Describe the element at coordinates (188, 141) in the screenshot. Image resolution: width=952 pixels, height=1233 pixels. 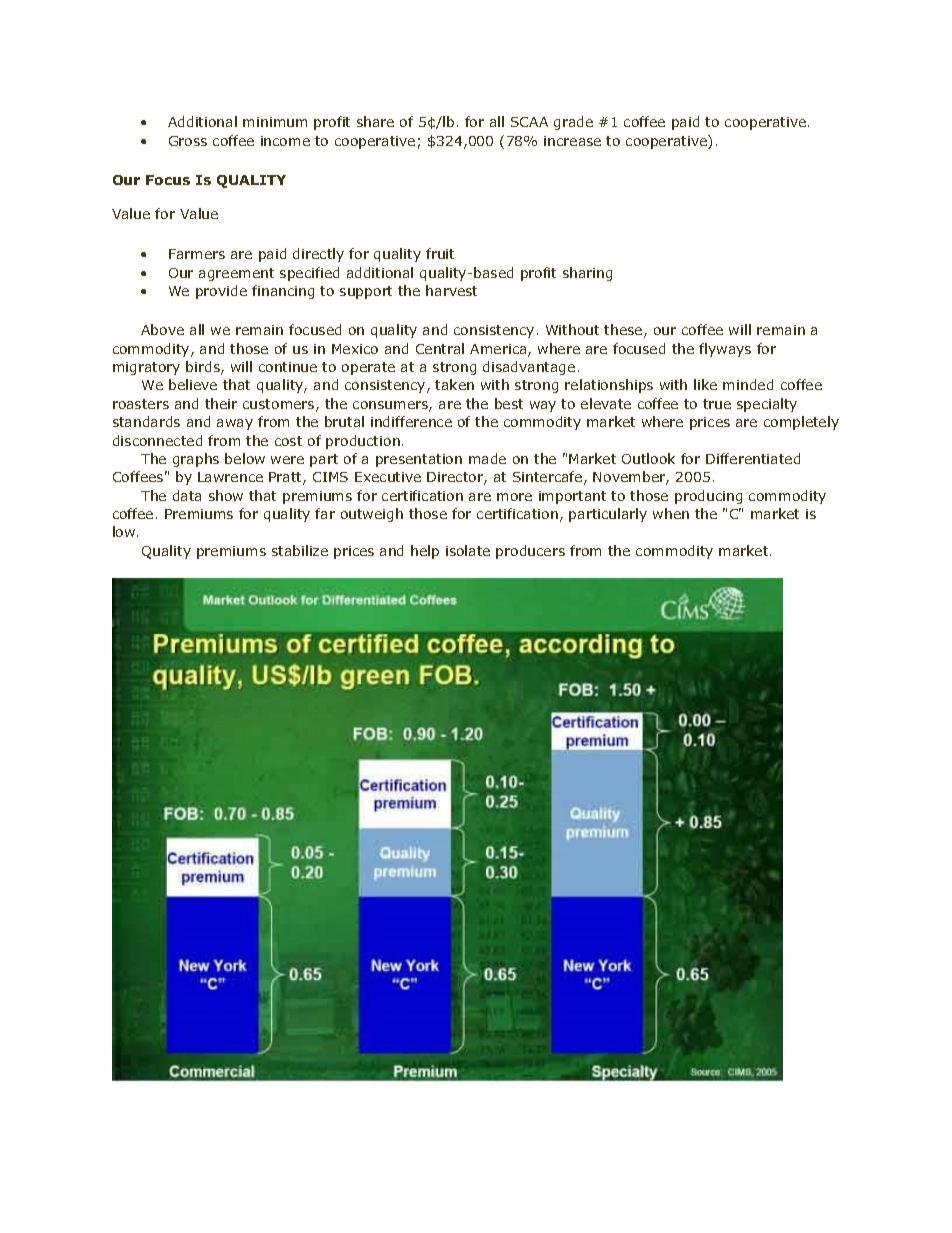
I see `Gross` at that location.
